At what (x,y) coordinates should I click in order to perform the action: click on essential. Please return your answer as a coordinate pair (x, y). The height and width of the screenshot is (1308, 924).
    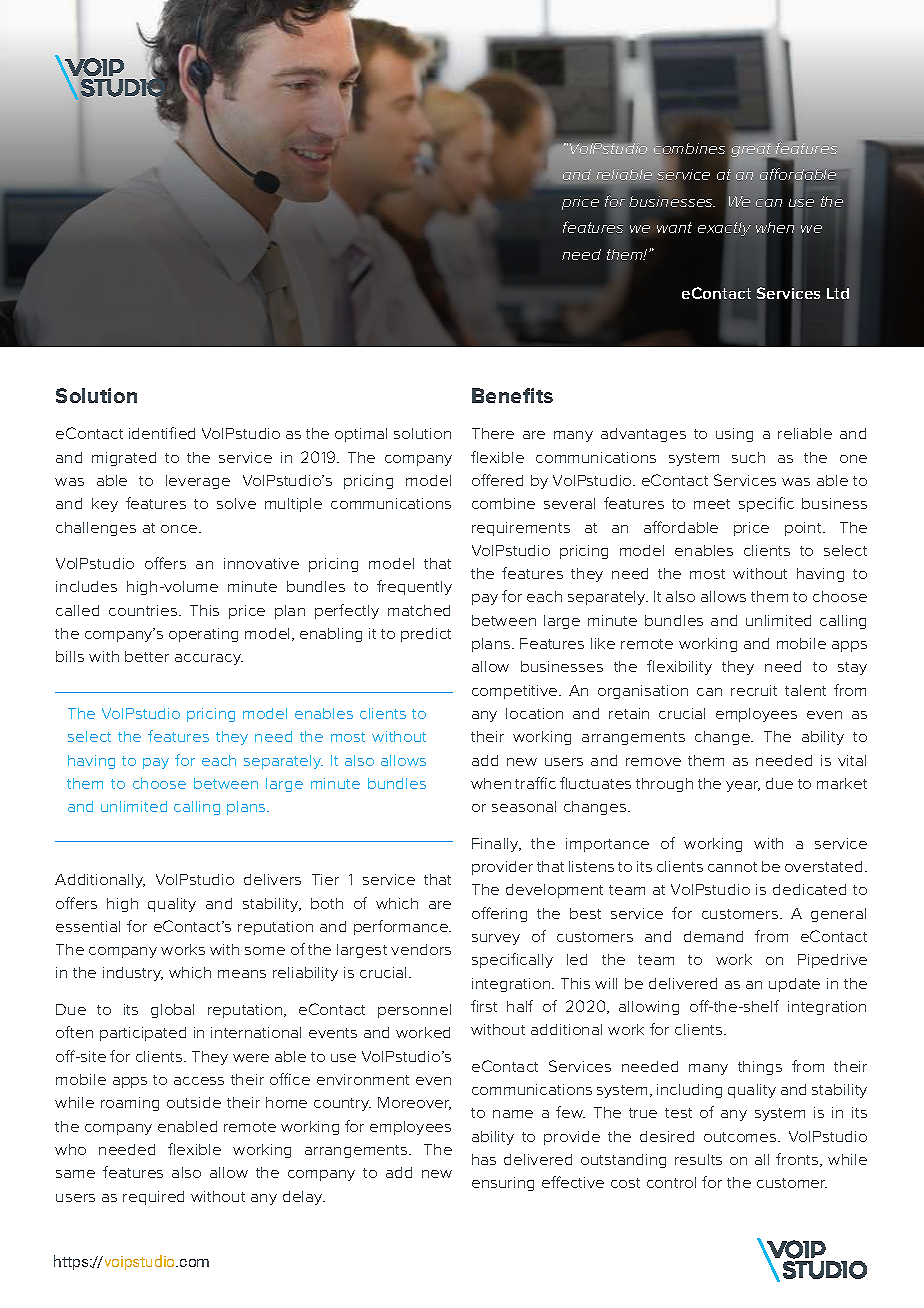
    Looking at the image, I should click on (88, 926).
